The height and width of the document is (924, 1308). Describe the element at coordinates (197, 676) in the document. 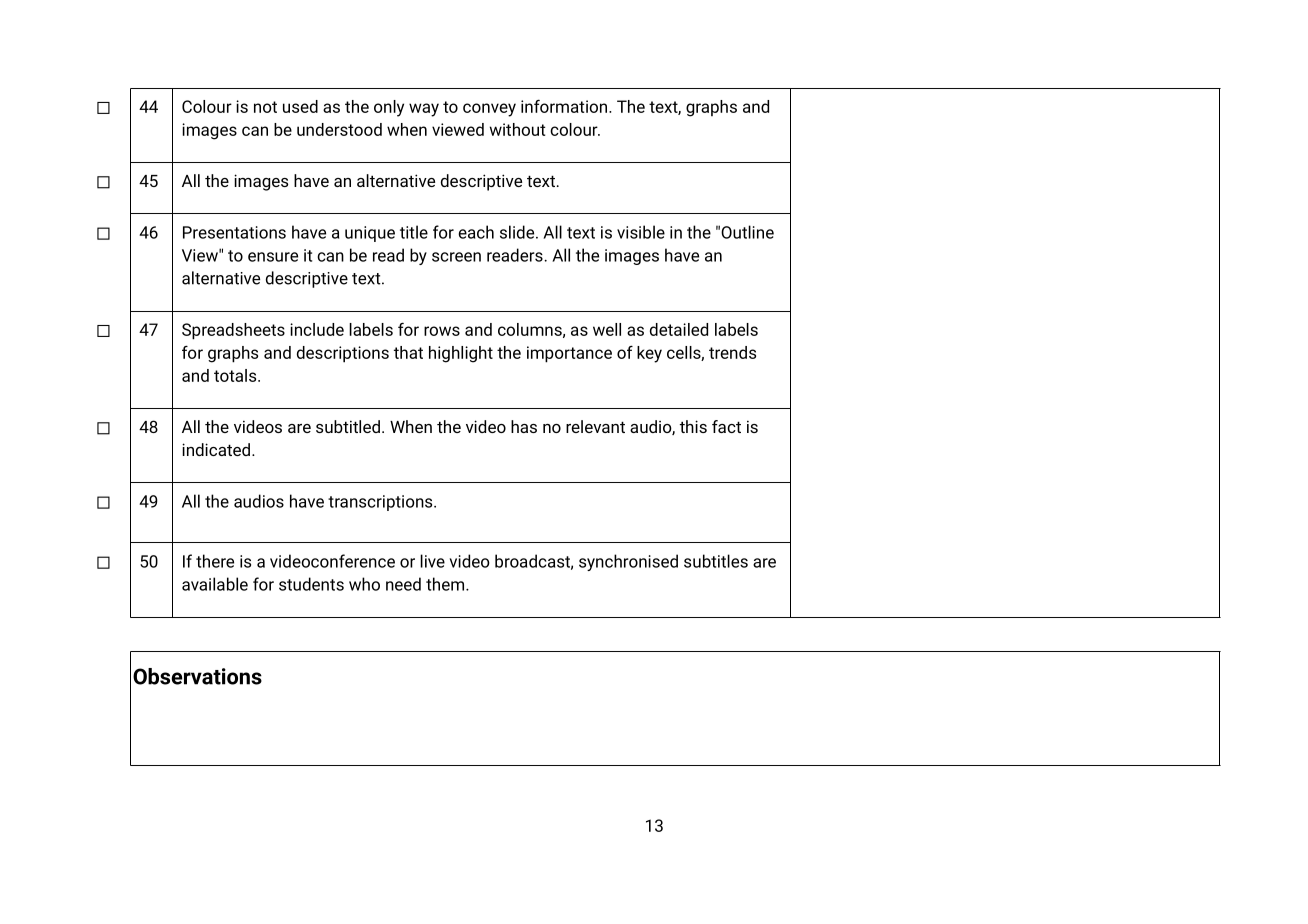

I see `Observations` at that location.
